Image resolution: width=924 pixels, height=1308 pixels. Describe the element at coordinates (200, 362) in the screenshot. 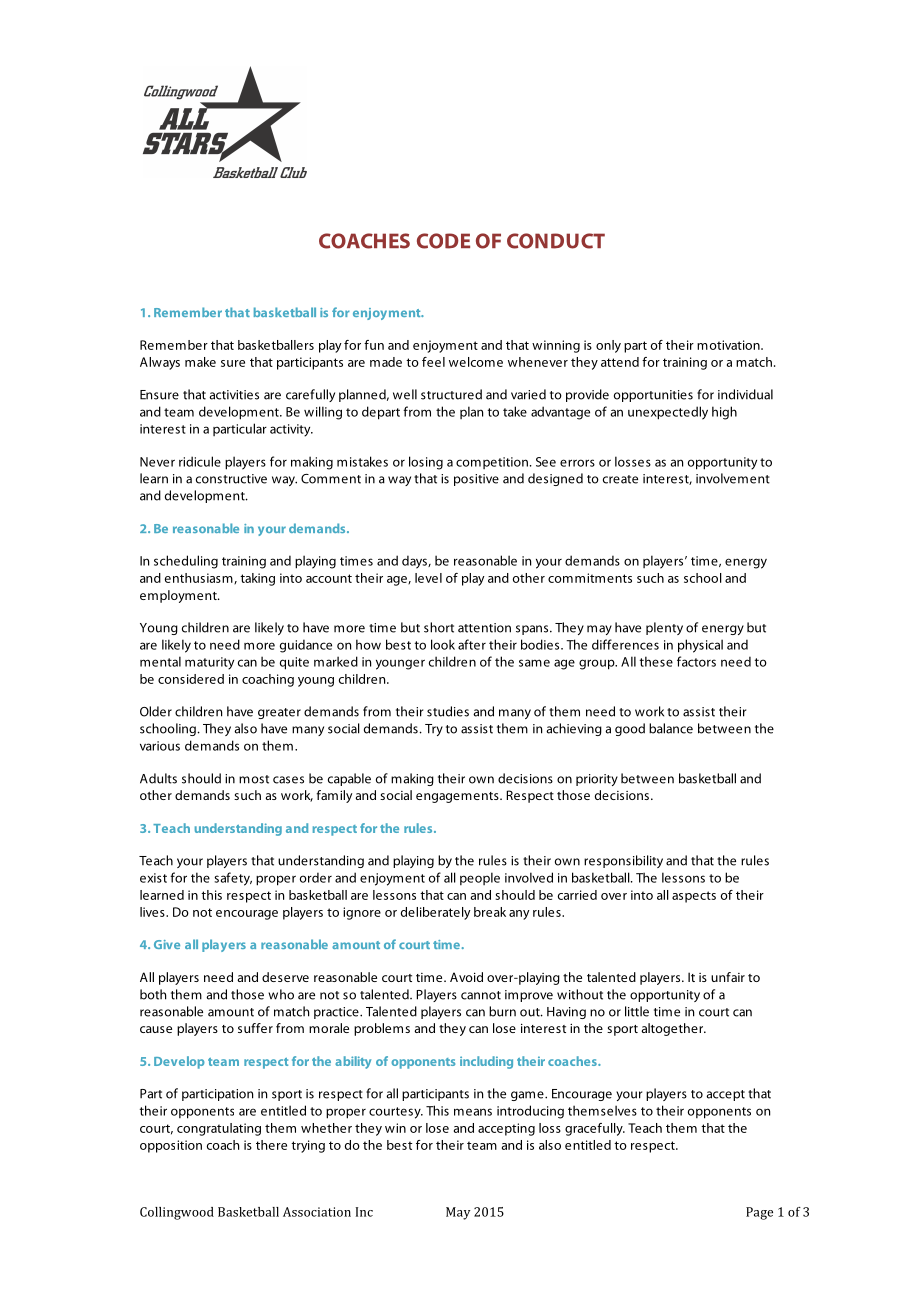

I see `make` at that location.
